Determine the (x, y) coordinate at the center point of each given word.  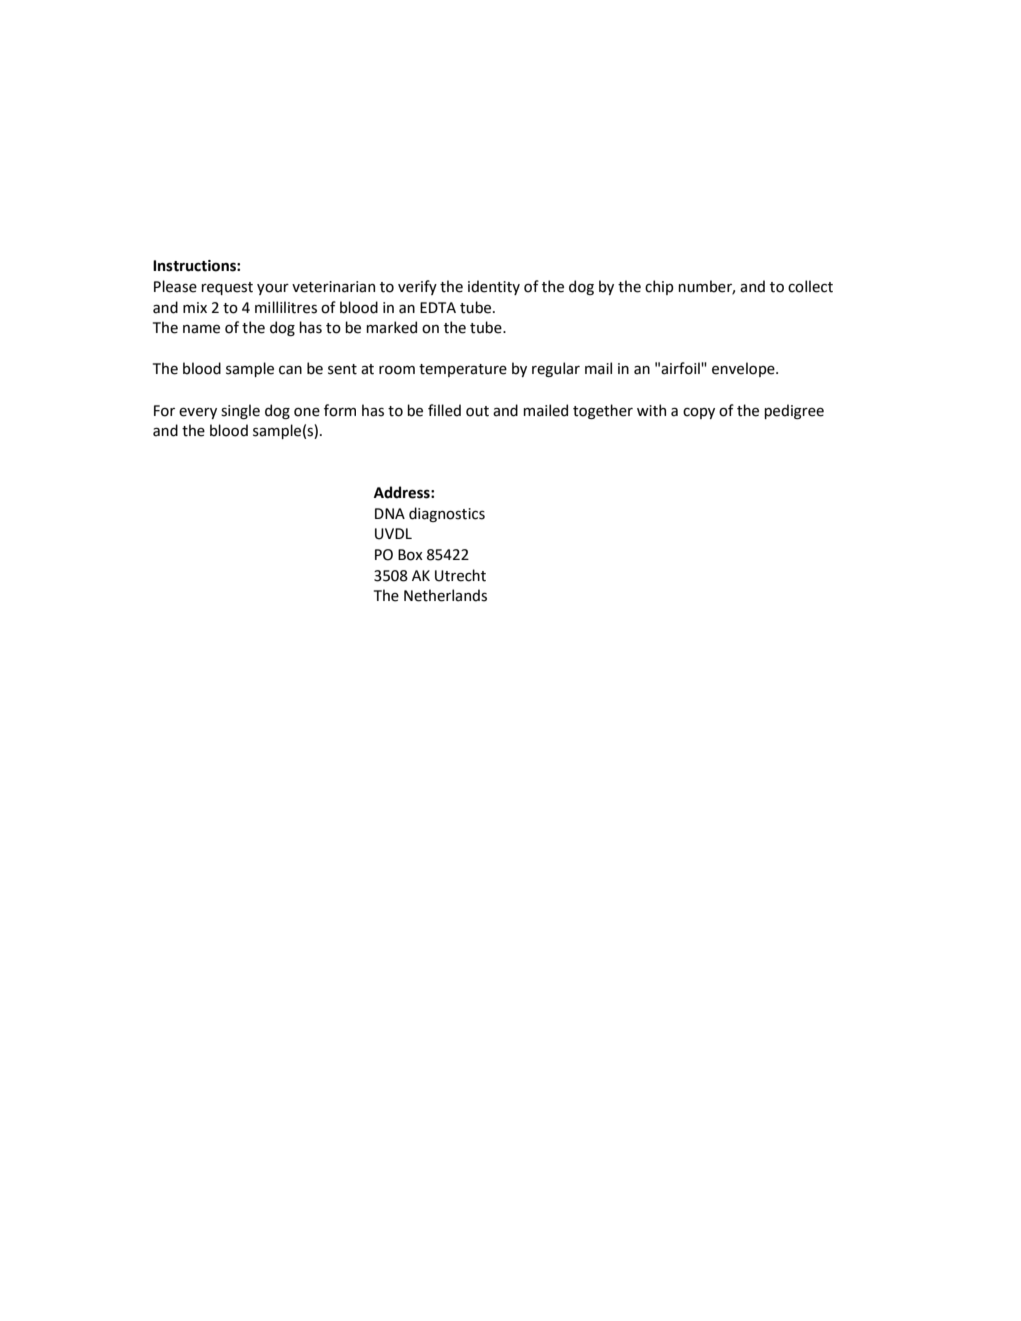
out (477, 411)
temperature (463, 370)
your (273, 289)
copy (699, 413)
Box (410, 555)
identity (494, 287)
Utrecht (460, 575)
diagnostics (447, 514)
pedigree (794, 411)
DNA (390, 513)
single (240, 411)
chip (659, 287)
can (290, 370)
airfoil (681, 368)
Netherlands (445, 595)
